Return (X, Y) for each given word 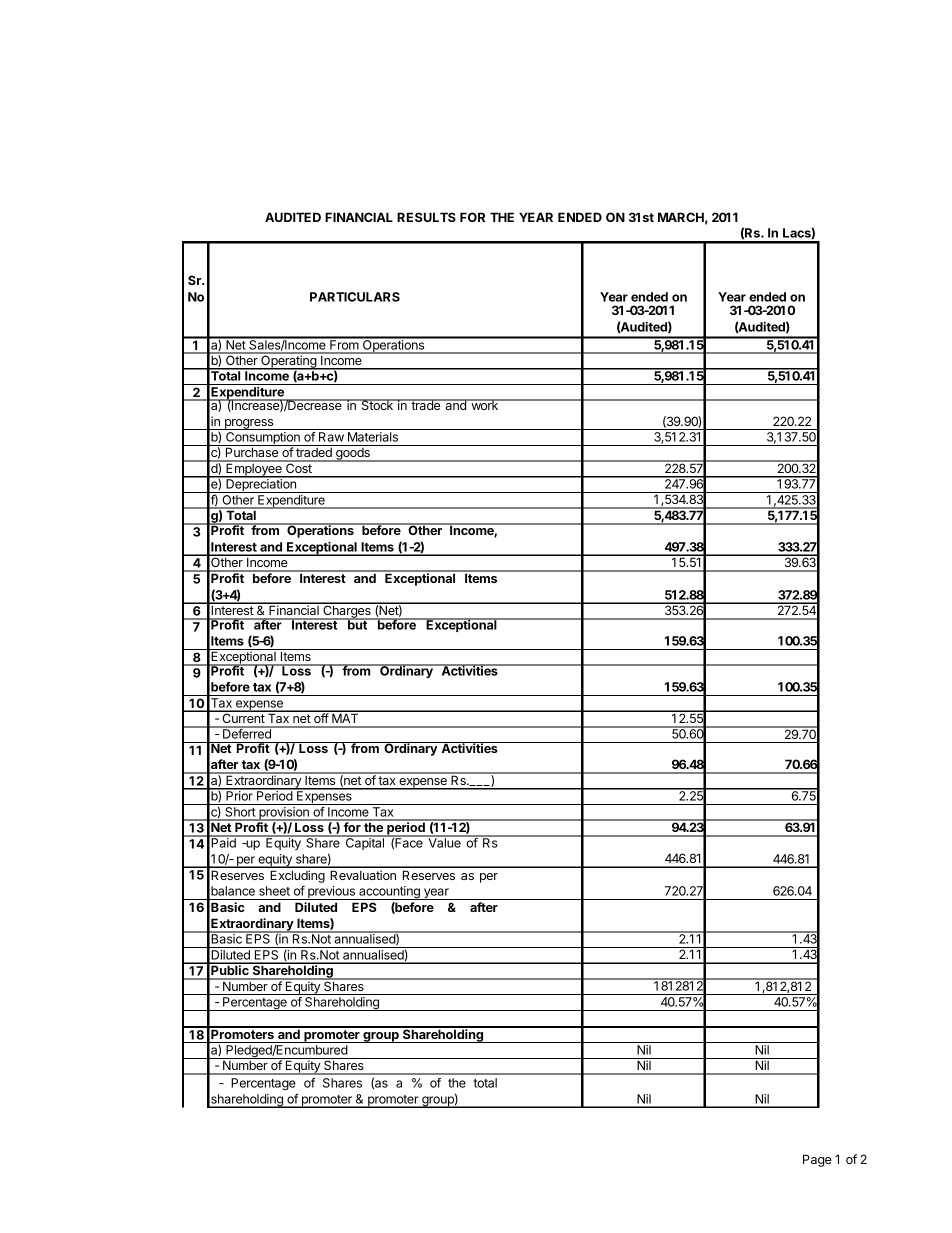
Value (444, 842)
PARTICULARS (355, 297)
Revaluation (363, 875)
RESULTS (426, 217)
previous (331, 893)
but (357, 624)
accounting (389, 893)
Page (817, 1160)
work (484, 404)
